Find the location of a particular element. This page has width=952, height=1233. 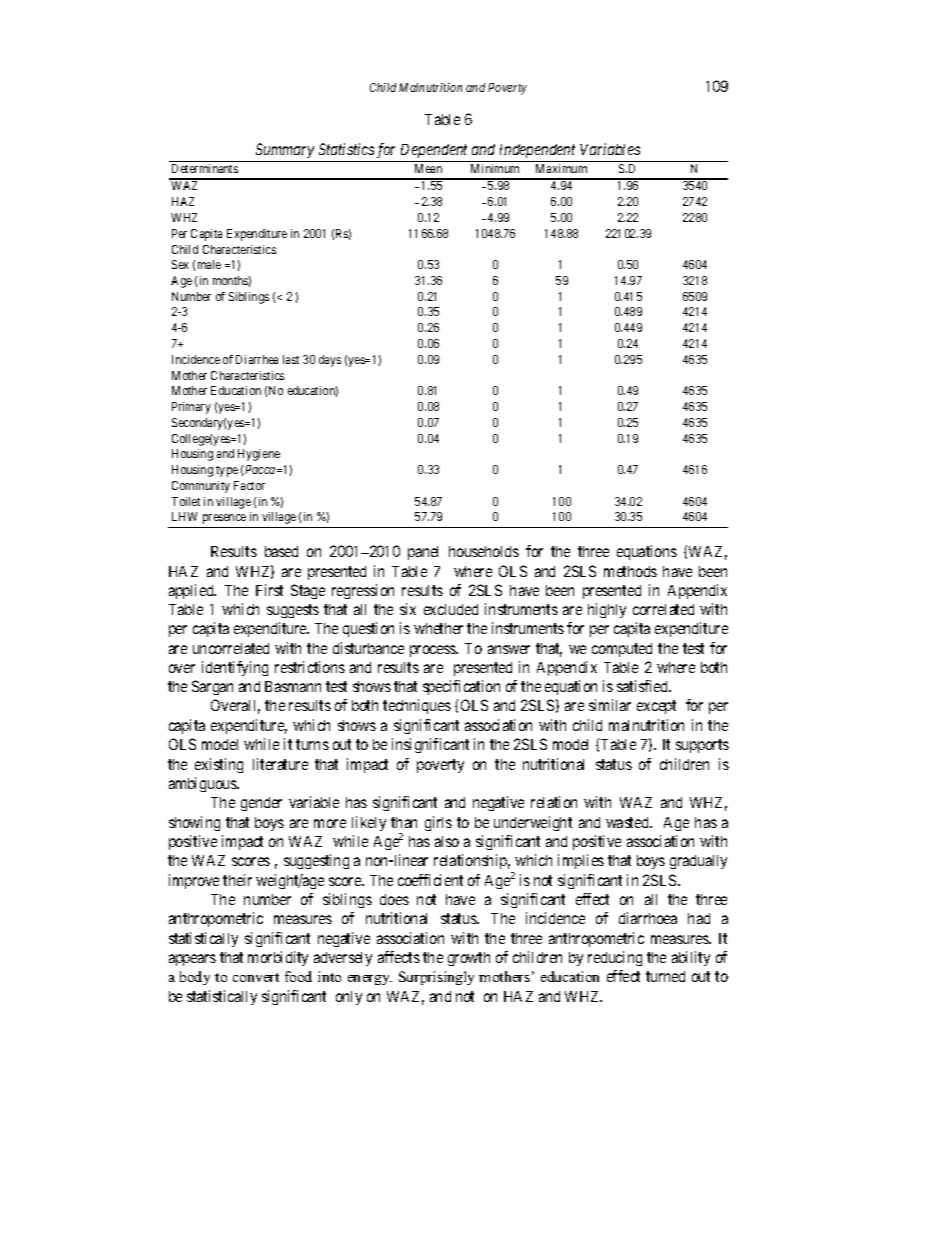

convert is located at coordinates (256, 977).
